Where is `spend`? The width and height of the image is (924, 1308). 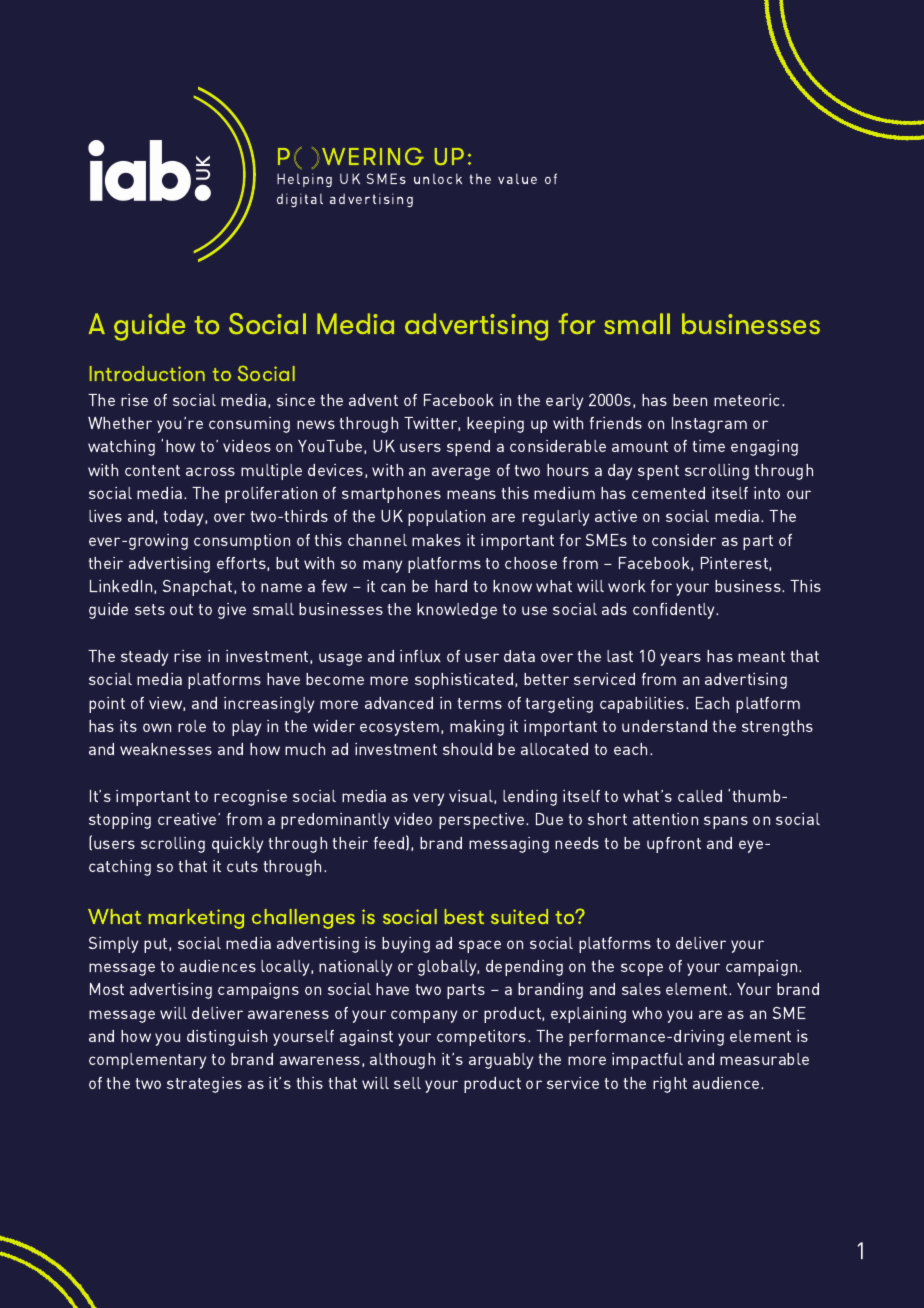 spend is located at coordinates (468, 448).
